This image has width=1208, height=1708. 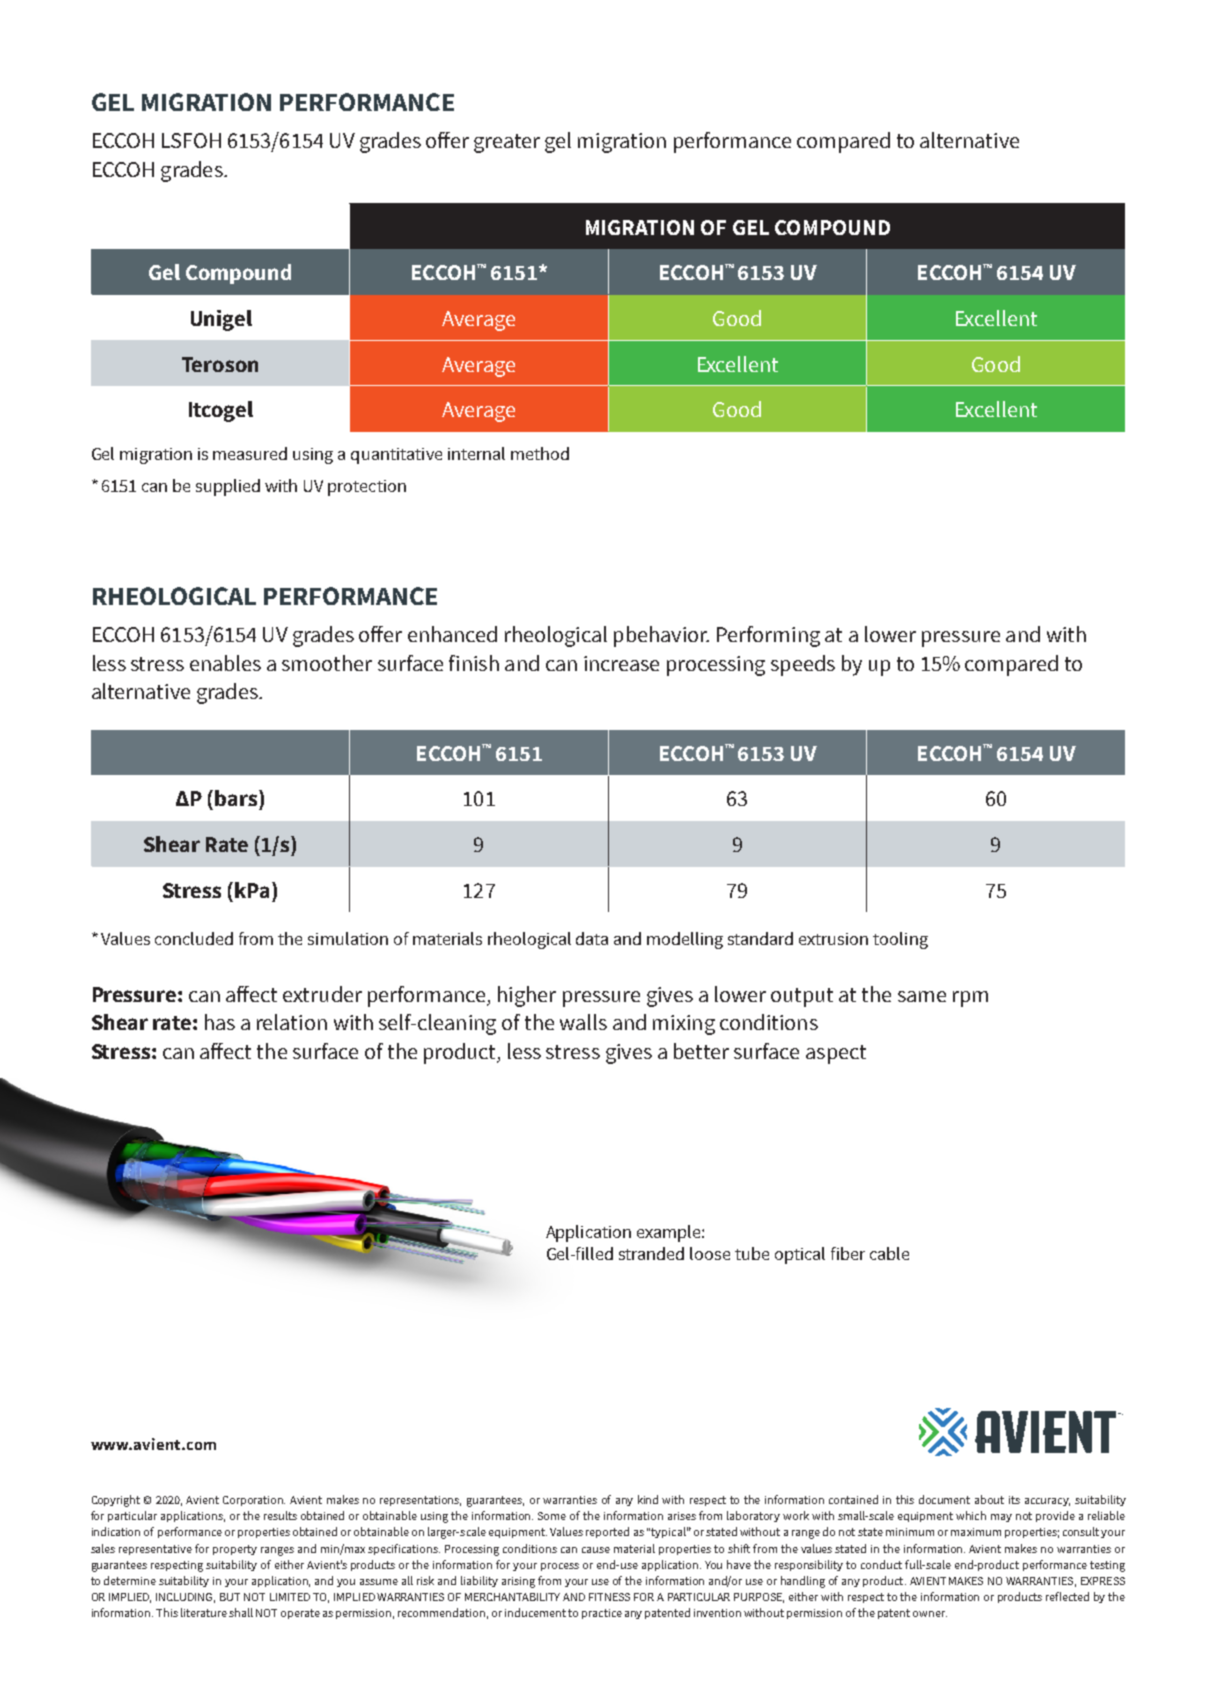 What do you see at coordinates (220, 1022) in the image?
I see `has` at bounding box center [220, 1022].
